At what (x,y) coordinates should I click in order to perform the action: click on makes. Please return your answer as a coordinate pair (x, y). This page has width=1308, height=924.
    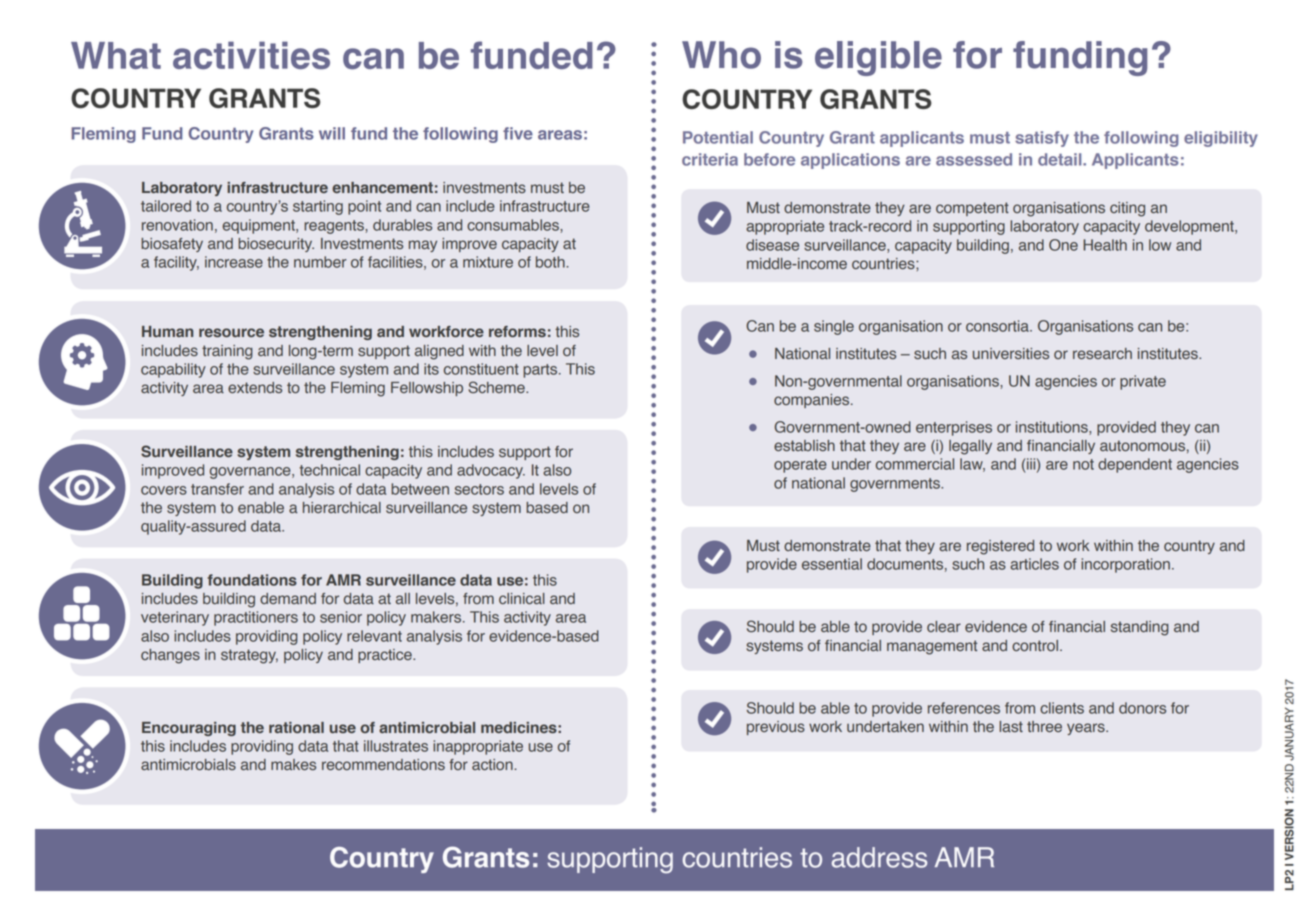
    Looking at the image, I should click on (293, 765).
